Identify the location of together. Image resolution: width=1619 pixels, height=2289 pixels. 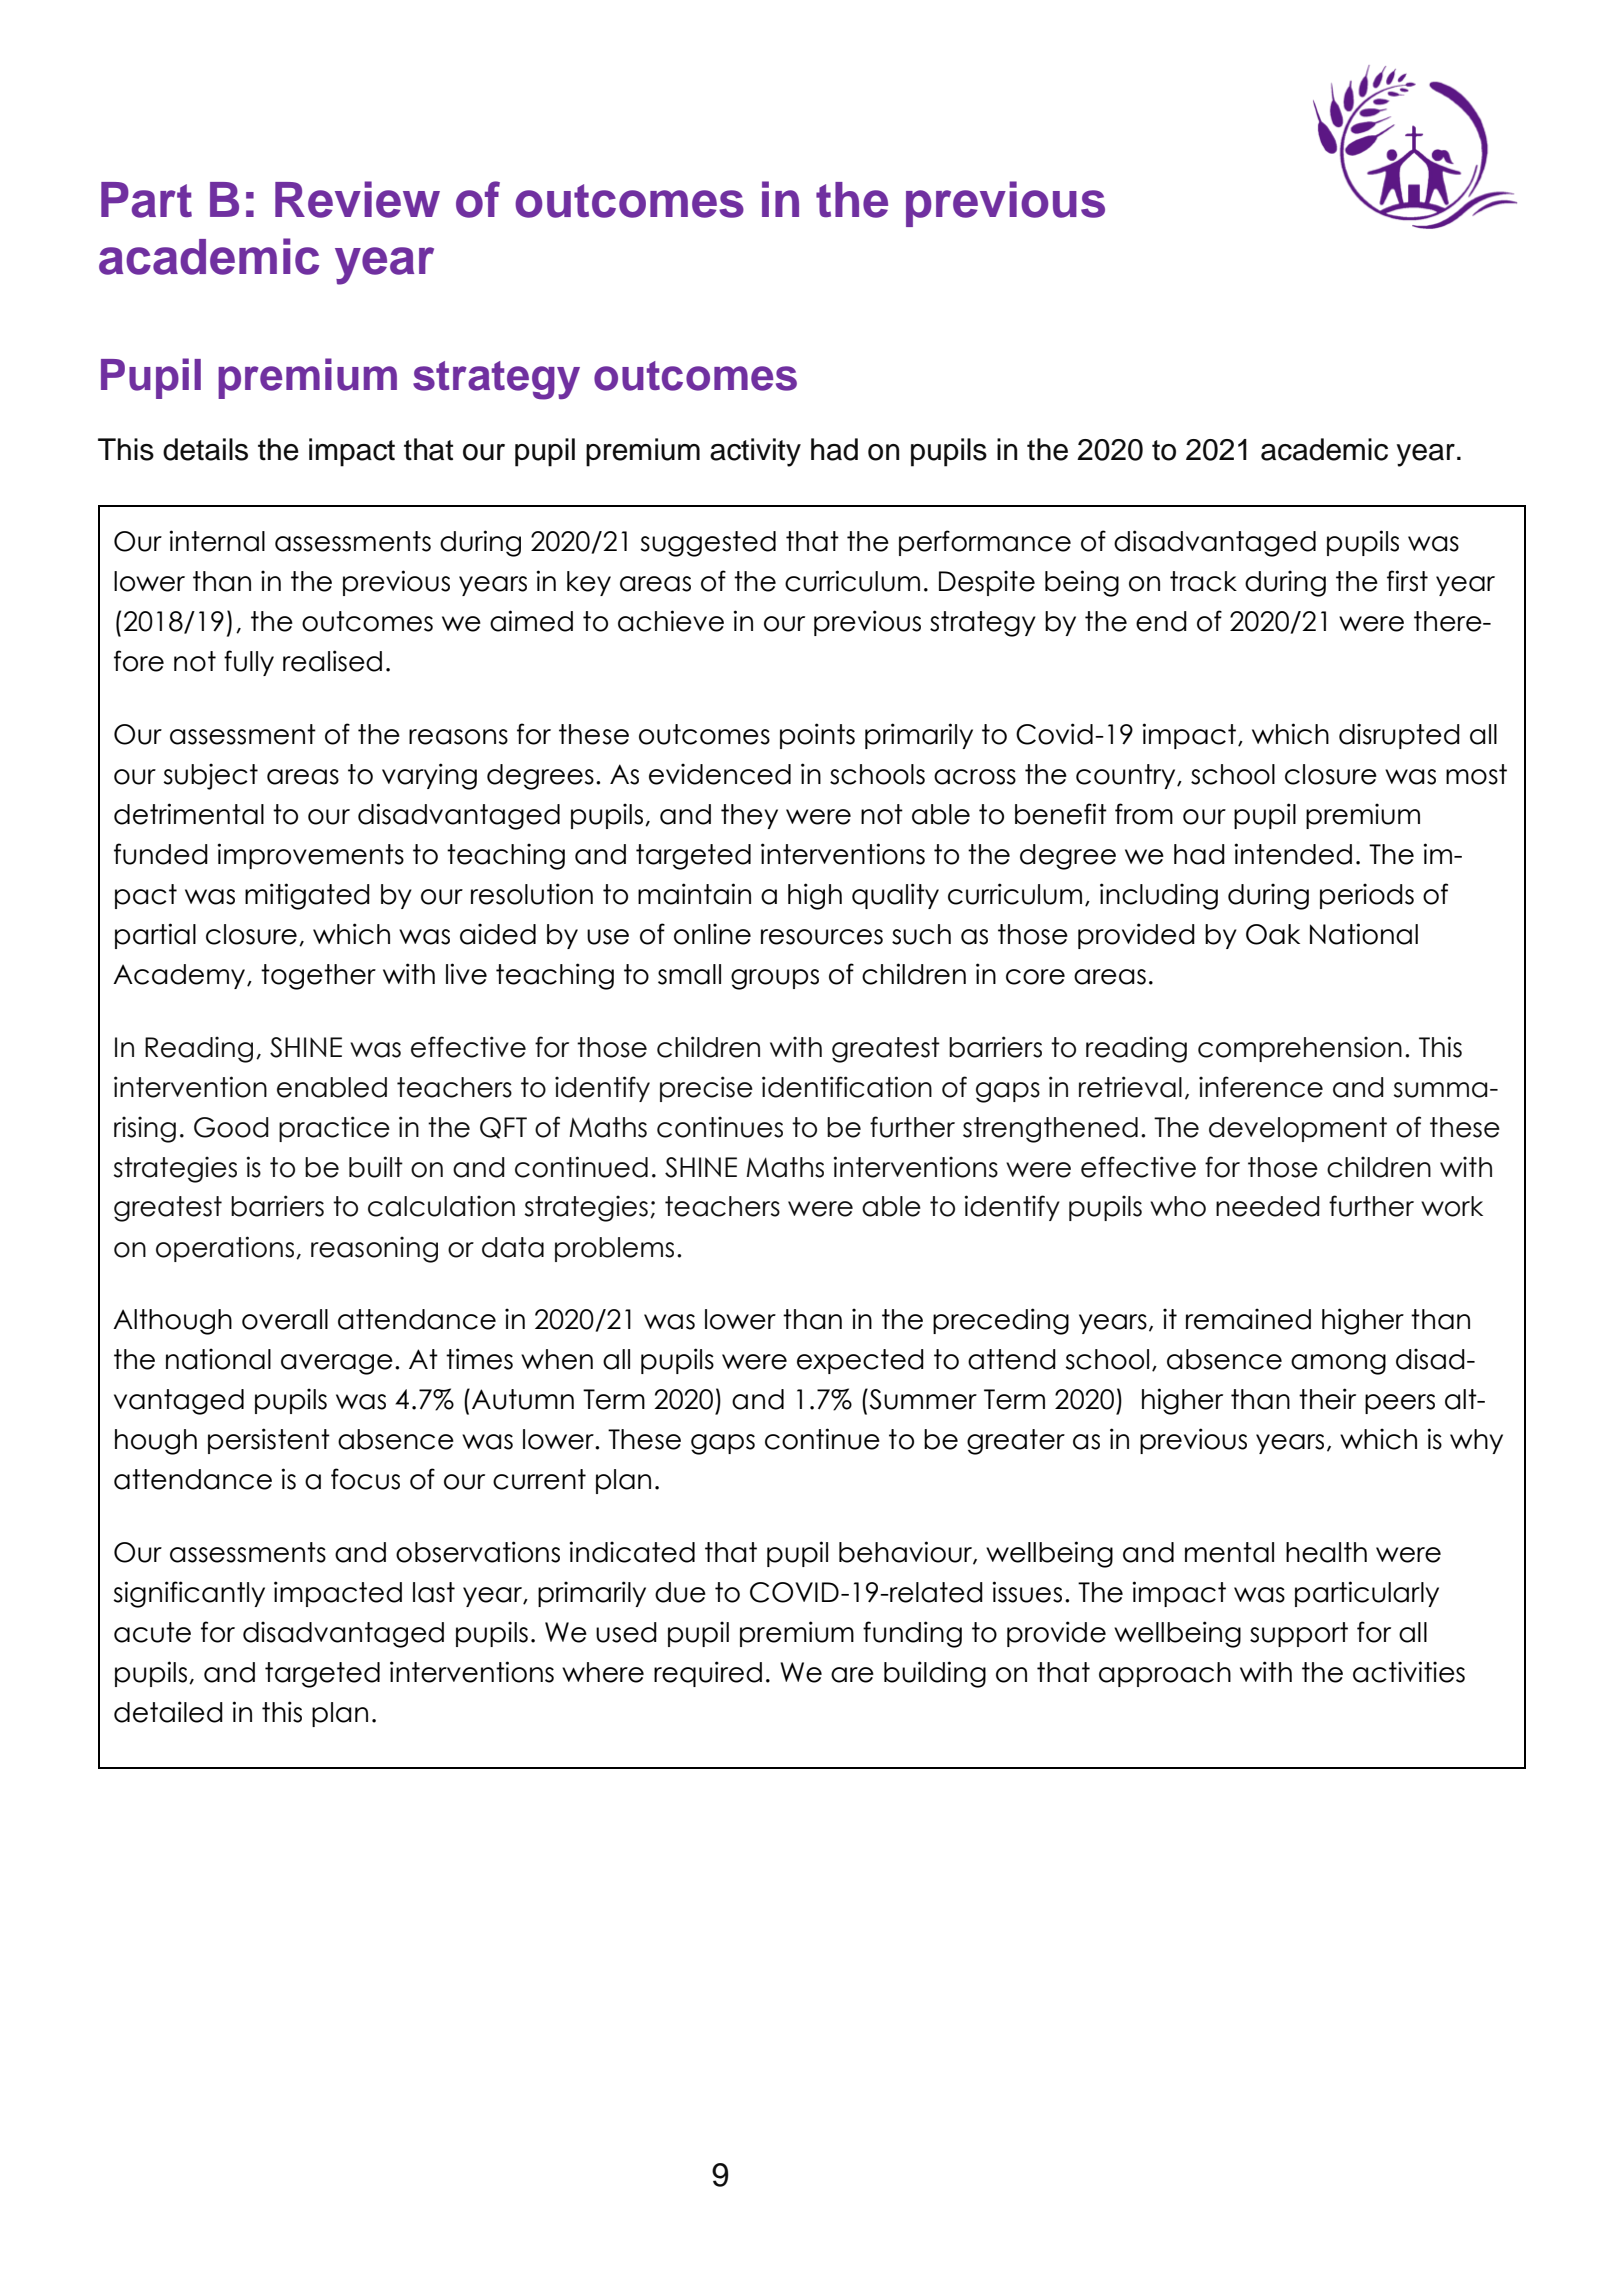
(318, 977).
